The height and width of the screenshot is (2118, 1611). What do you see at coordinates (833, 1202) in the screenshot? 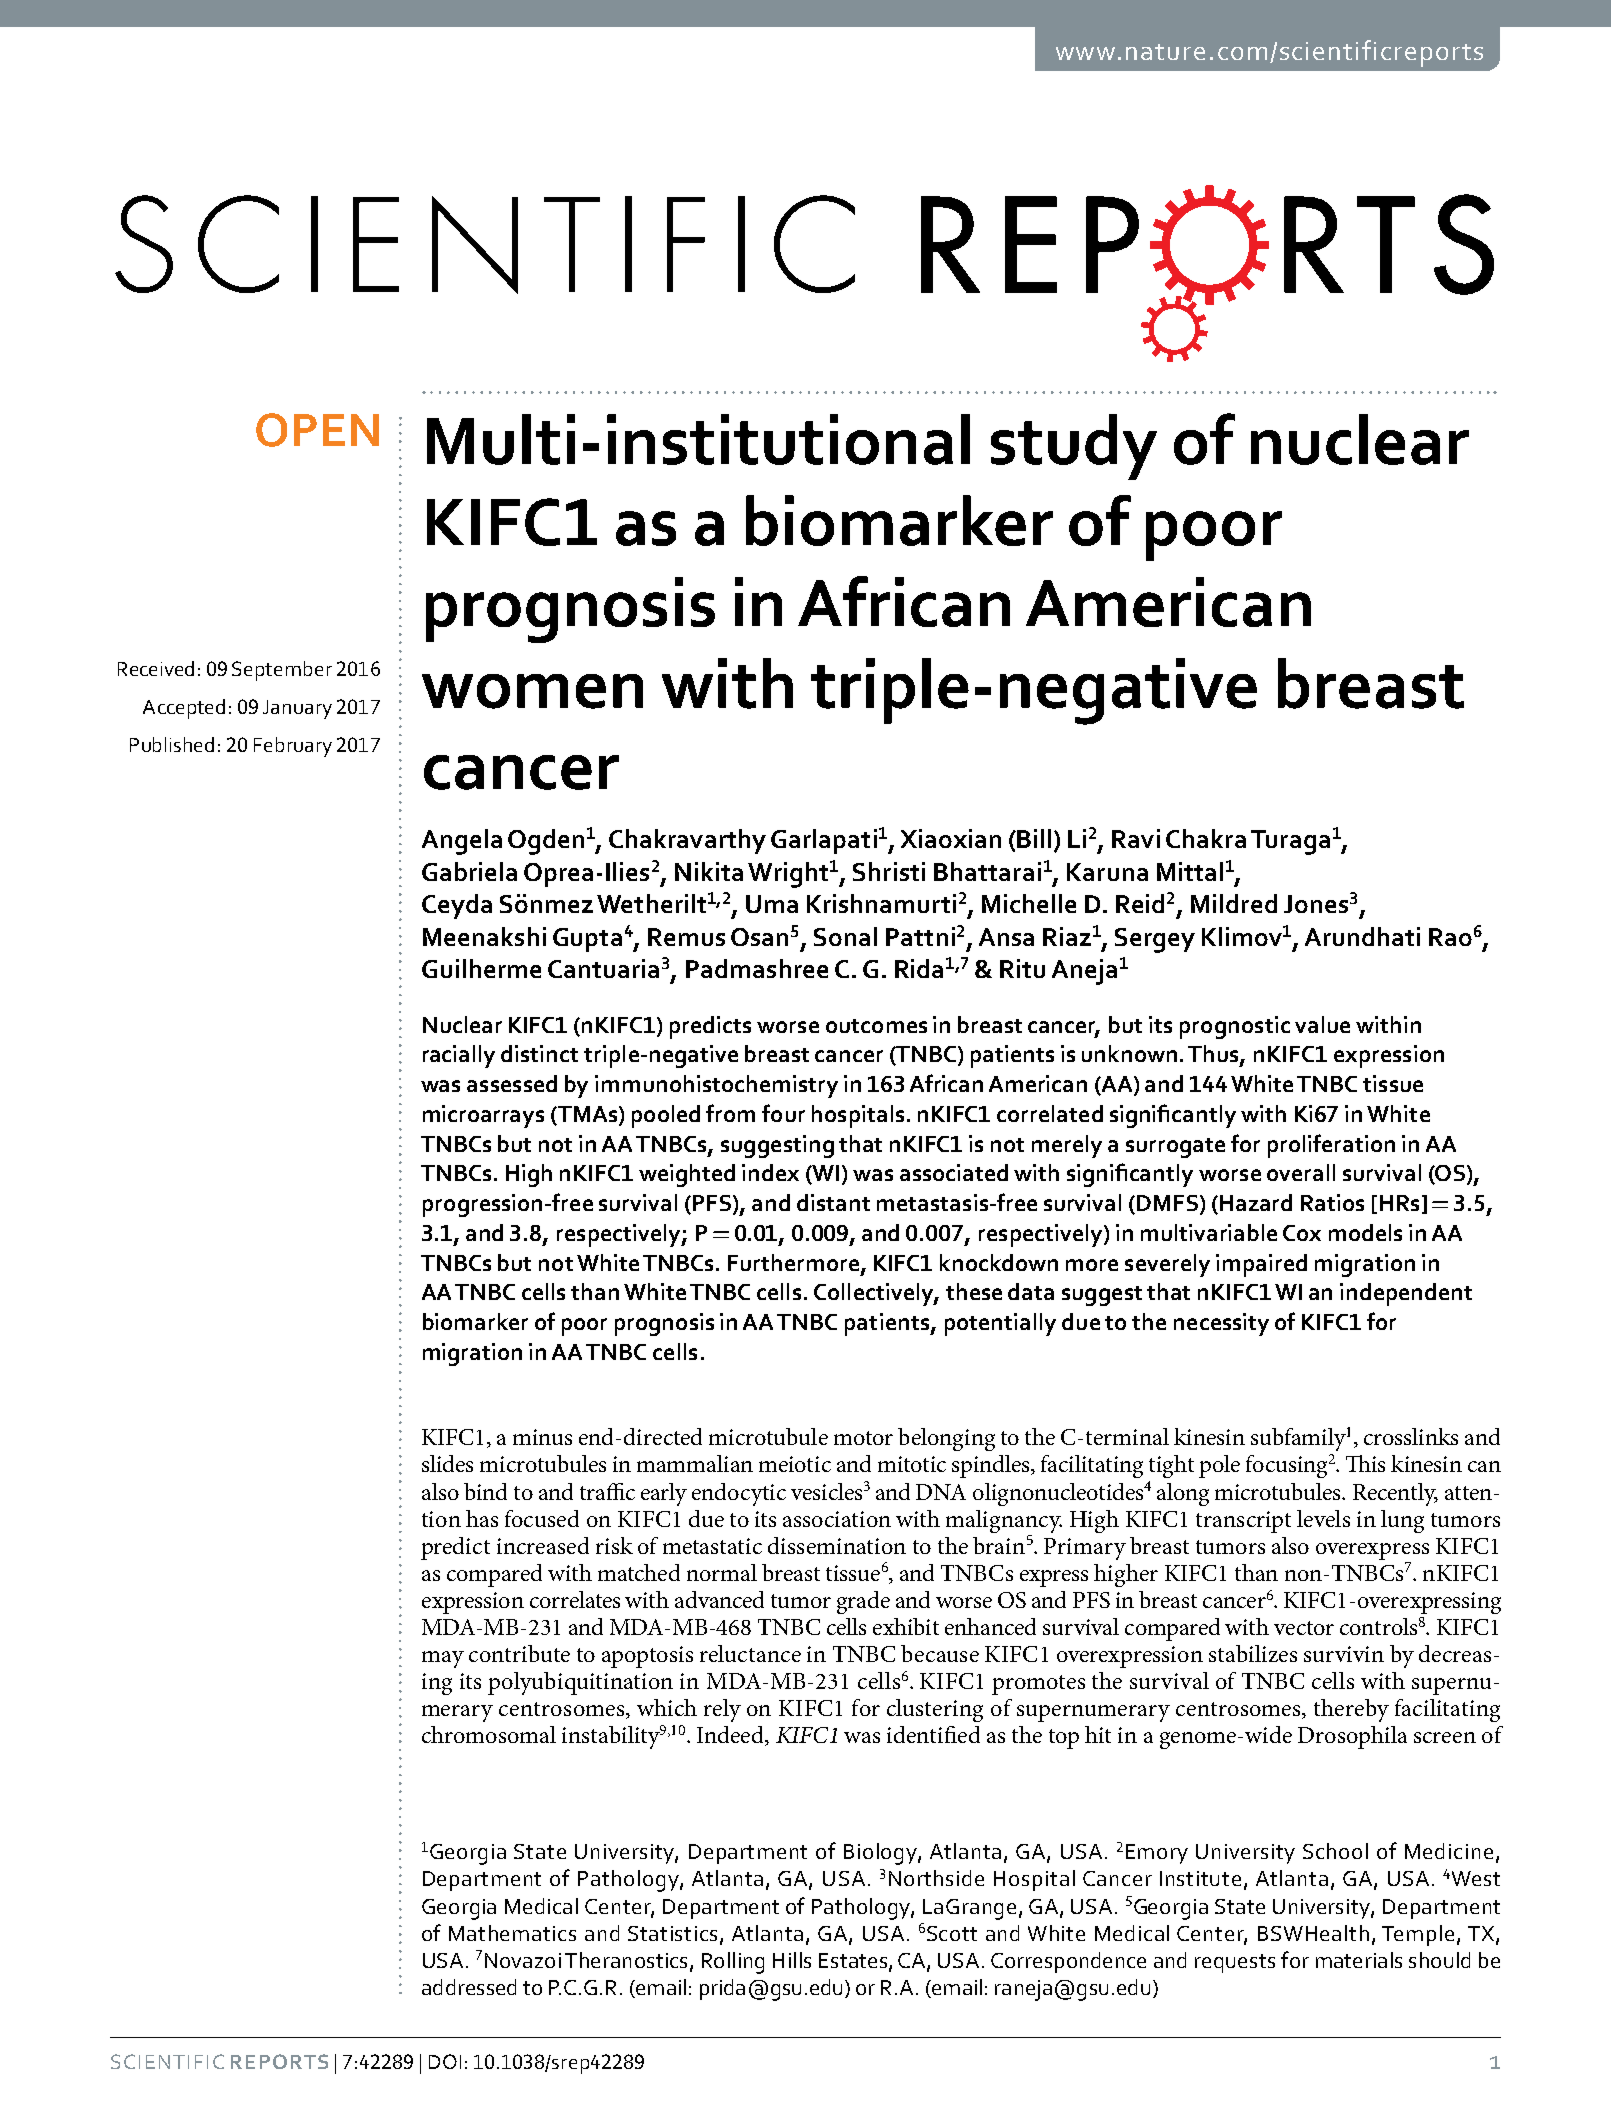
I see `distant` at bounding box center [833, 1202].
